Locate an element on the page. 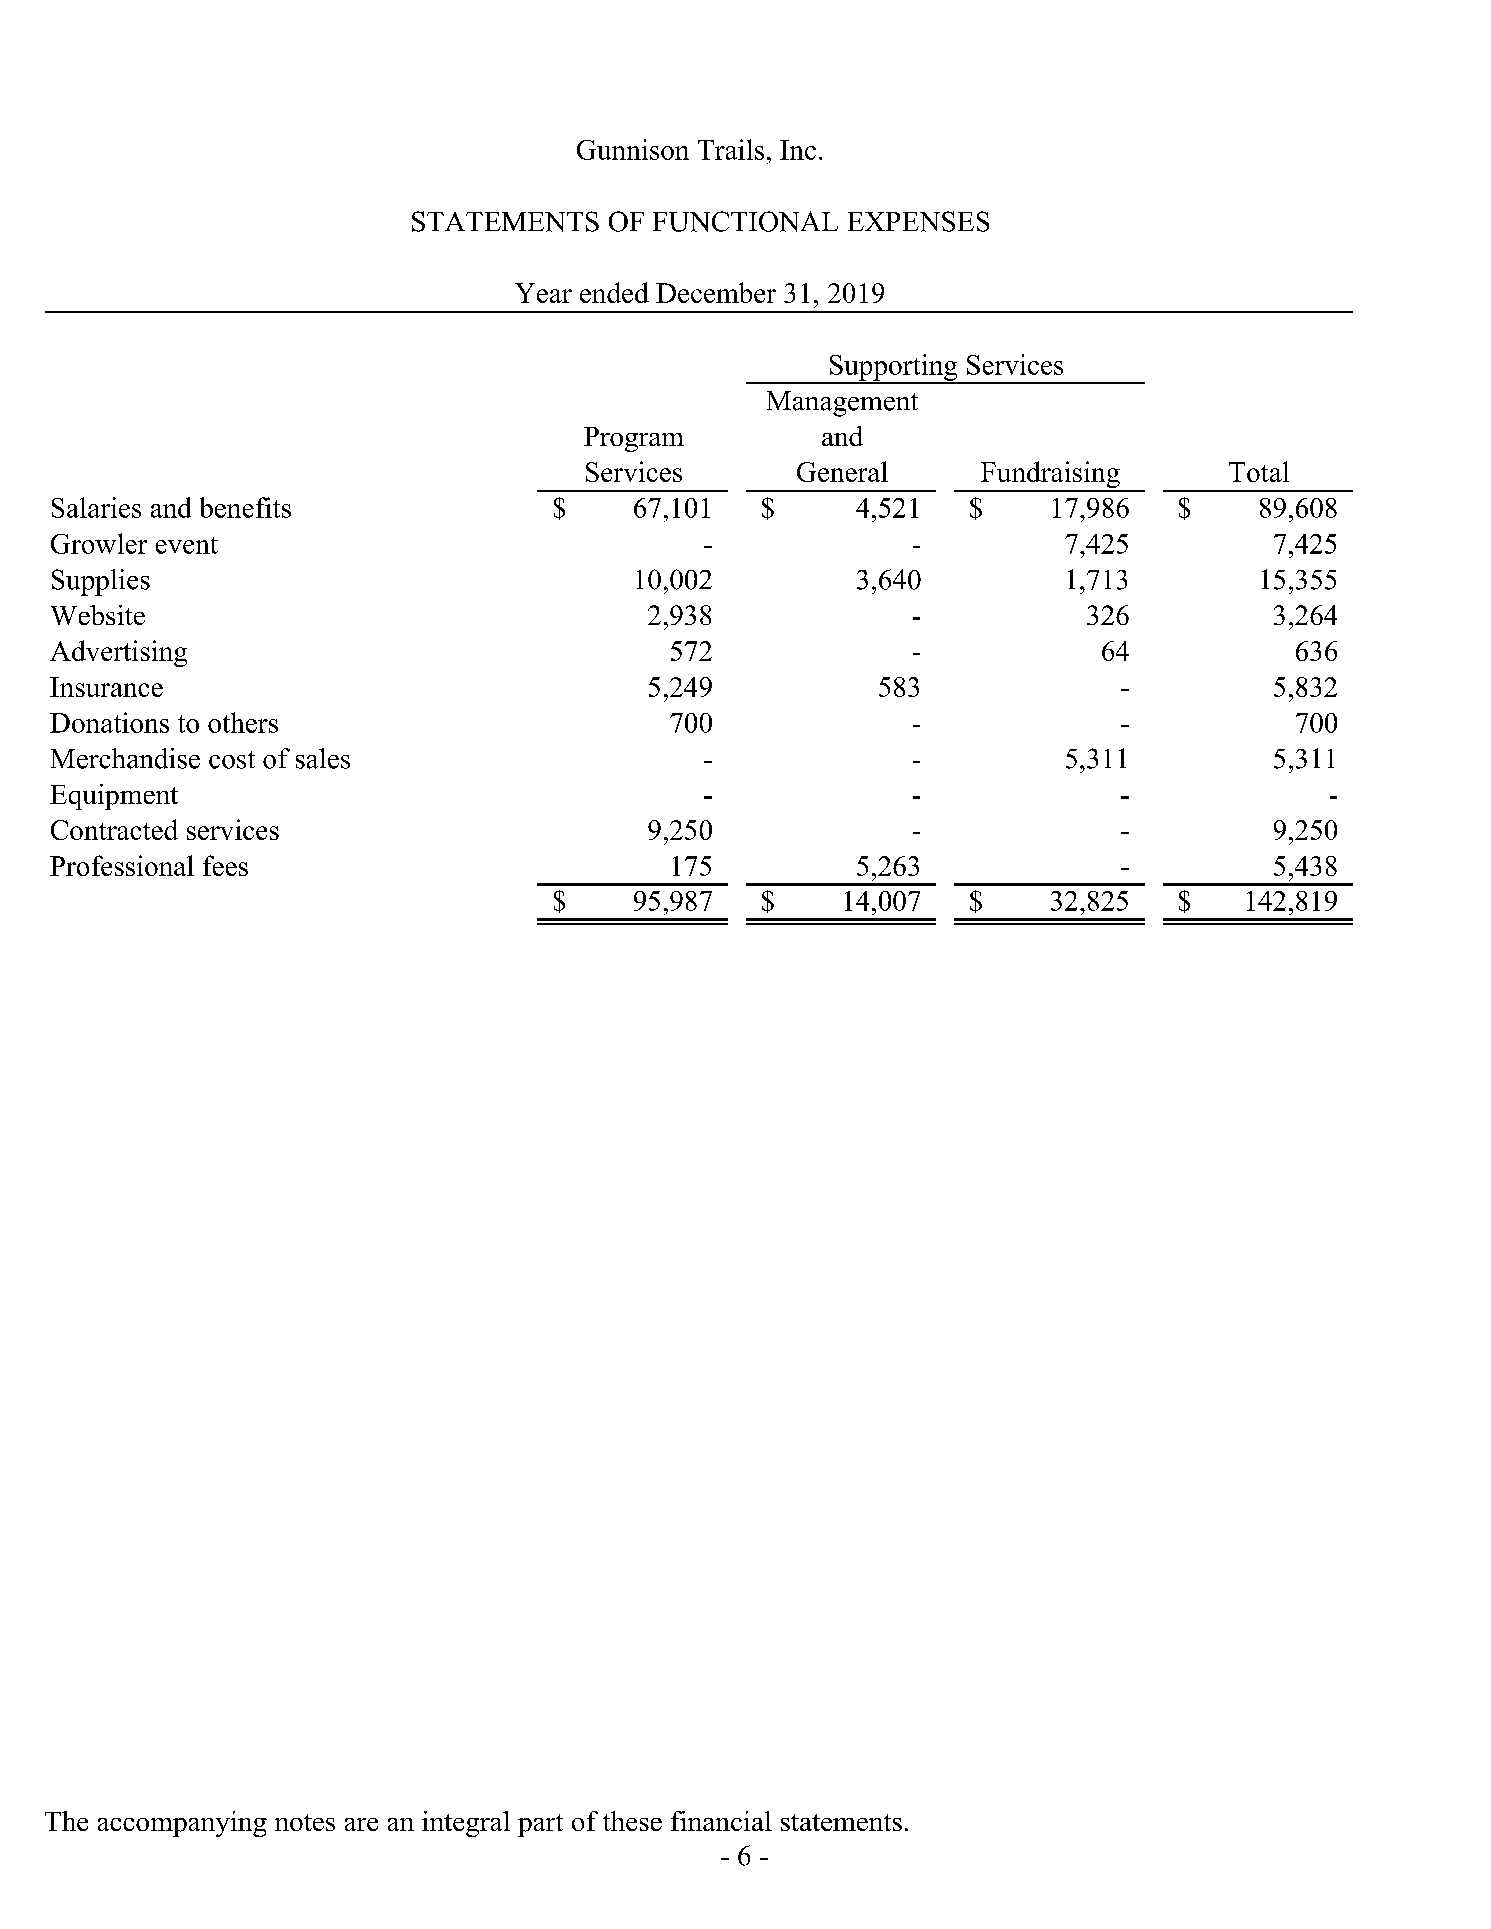  these is located at coordinates (632, 1821).
